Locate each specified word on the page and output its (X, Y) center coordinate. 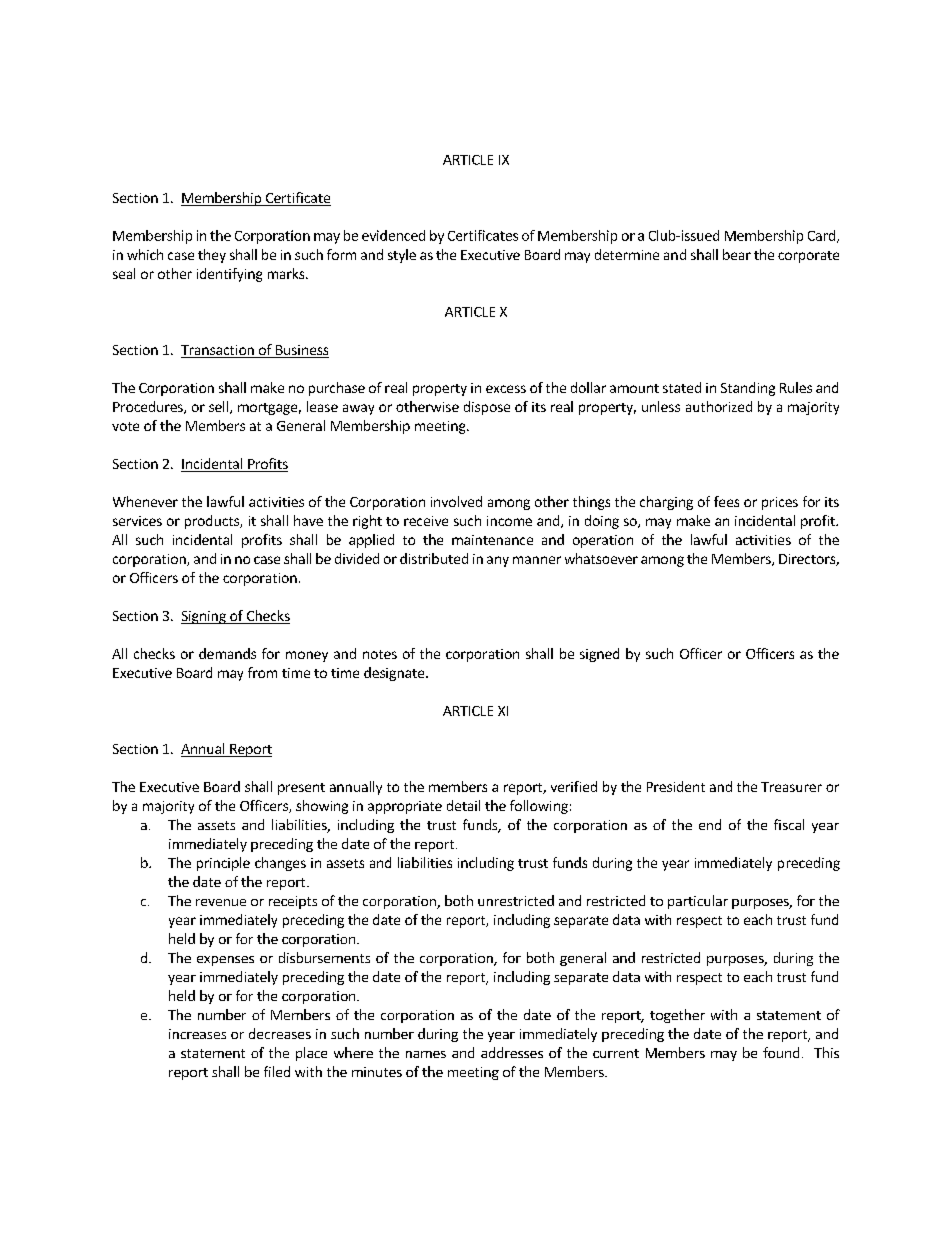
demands (227, 653)
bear (737, 254)
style (402, 256)
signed (599, 655)
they (212, 256)
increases (197, 1034)
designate (395, 674)
